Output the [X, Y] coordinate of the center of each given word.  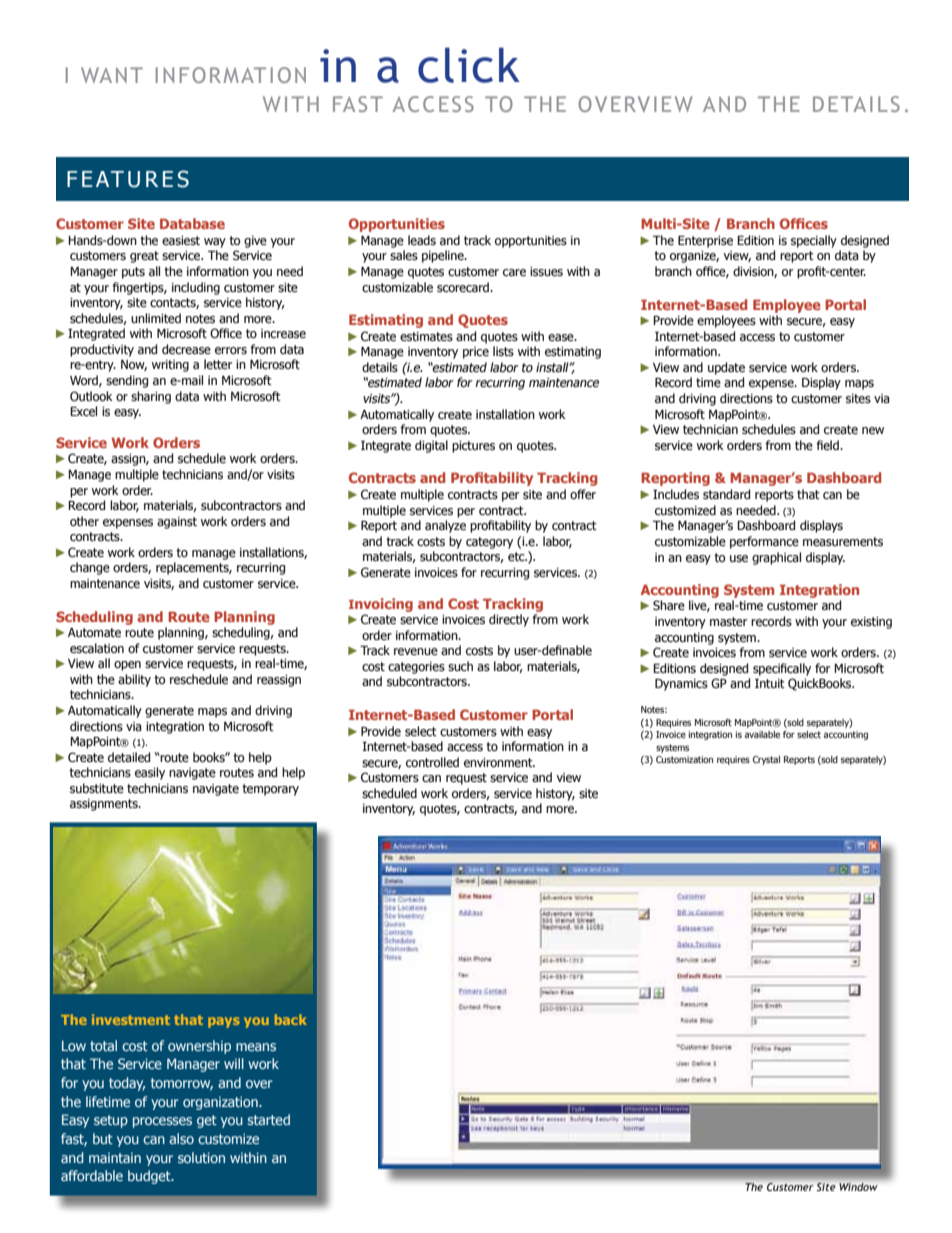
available [762, 734]
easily [150, 773]
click [469, 65]
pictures [473, 447]
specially [814, 241]
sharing [151, 397]
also [181, 1138]
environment [499, 763]
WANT [112, 75]
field [828, 445]
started [269, 1119]
